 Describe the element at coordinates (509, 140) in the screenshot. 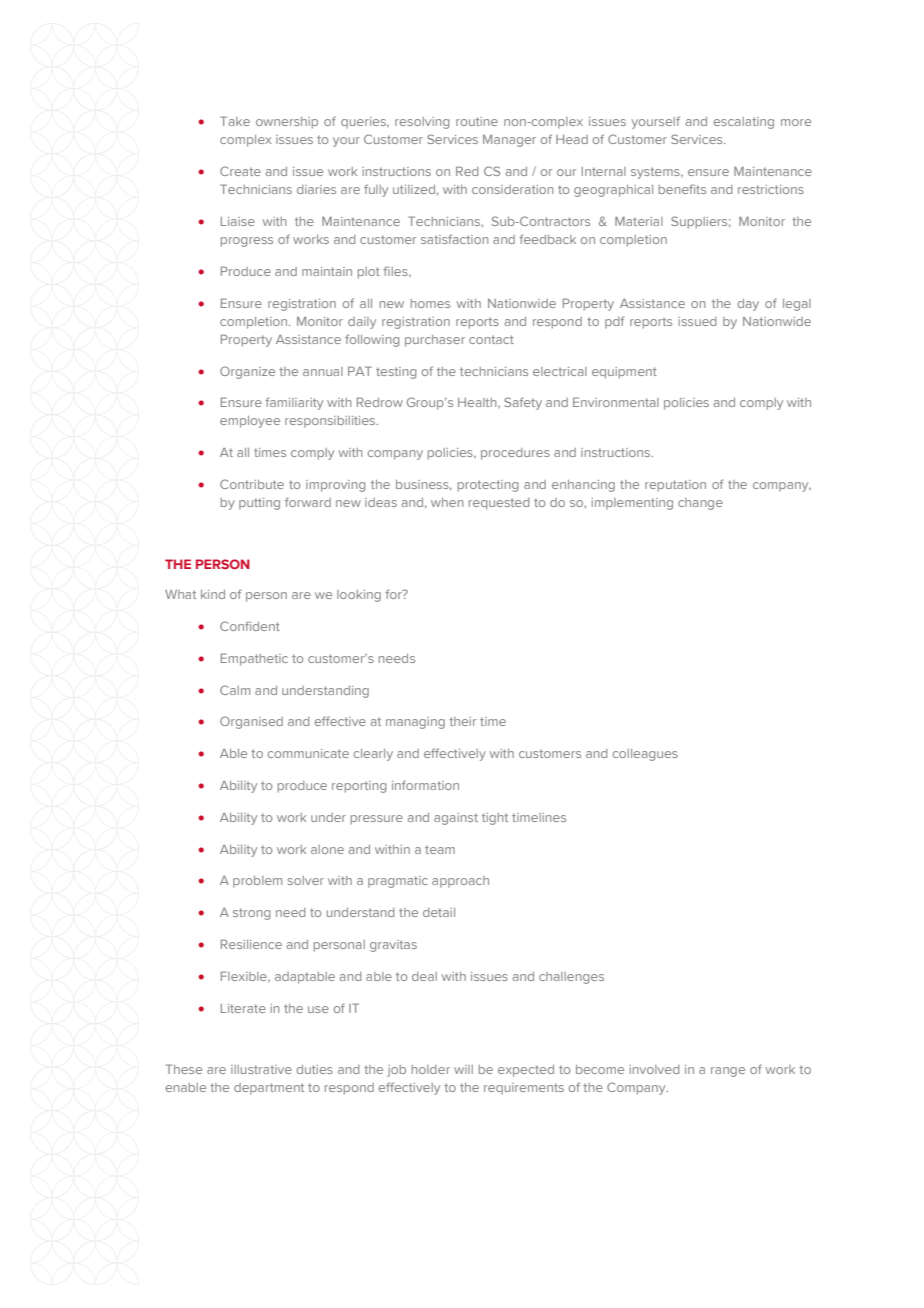

I see `Manager` at that location.
